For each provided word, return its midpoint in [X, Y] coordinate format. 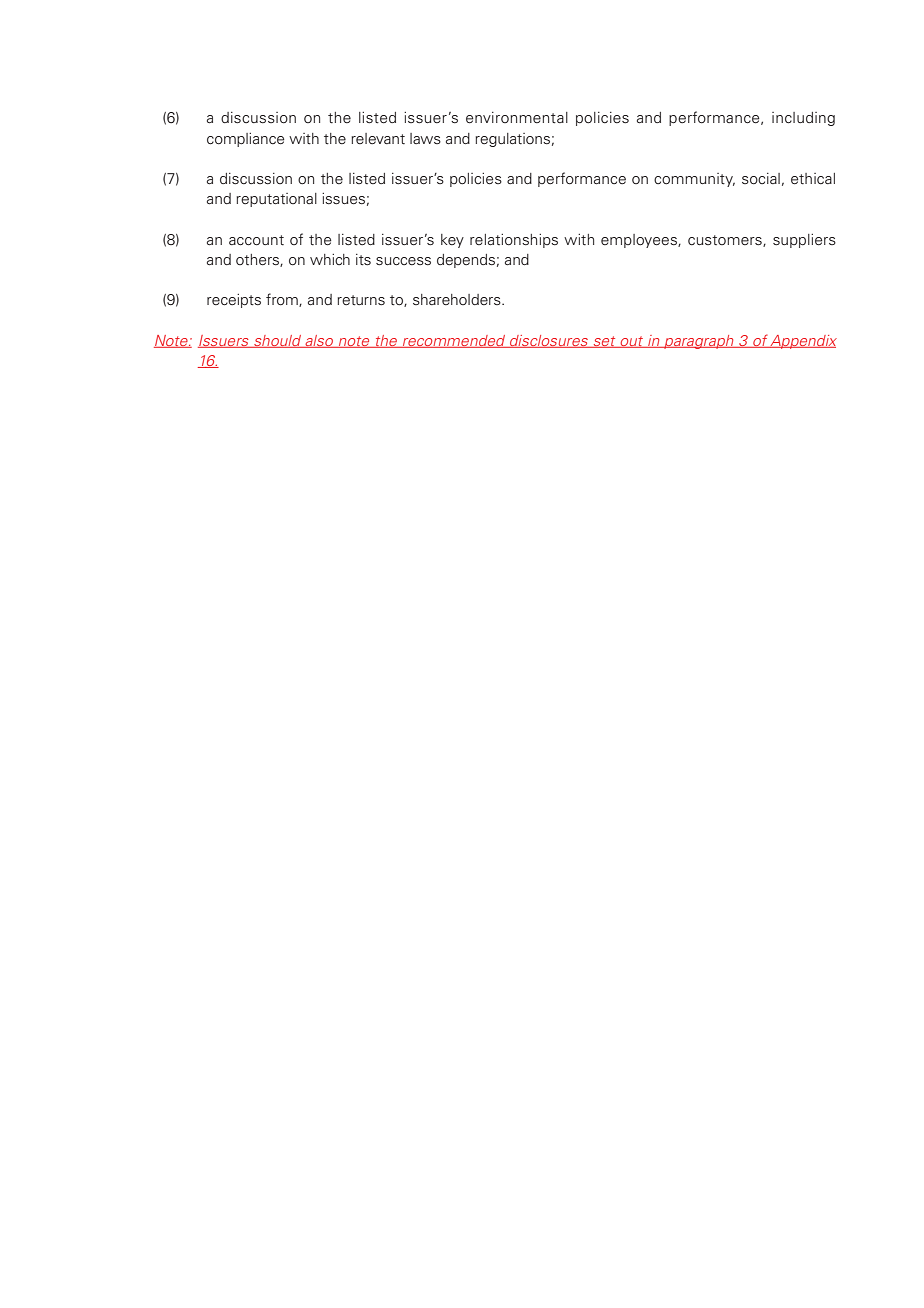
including [803, 119]
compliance [245, 140]
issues [343, 199]
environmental [517, 118]
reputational [276, 200]
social [761, 179]
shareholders [458, 299]
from [283, 300]
